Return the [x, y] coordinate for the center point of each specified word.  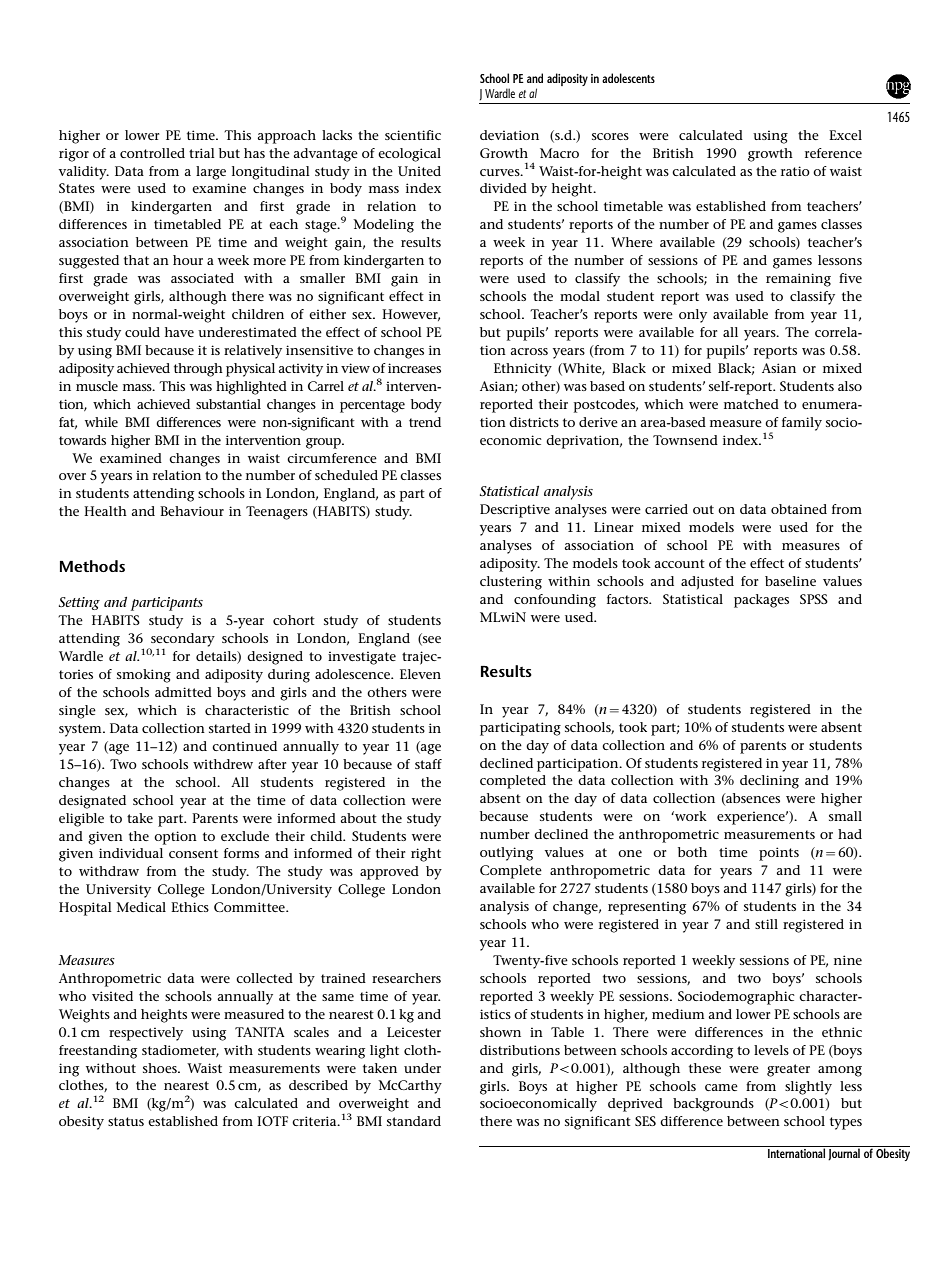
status [126, 1121]
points [779, 854]
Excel [845, 135]
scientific [413, 135]
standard [414, 1121]
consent [193, 853]
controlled [152, 153]
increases [414, 368]
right [426, 855]
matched [751, 404]
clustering [511, 583]
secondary [182, 641]
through [198, 370]
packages [761, 601]
